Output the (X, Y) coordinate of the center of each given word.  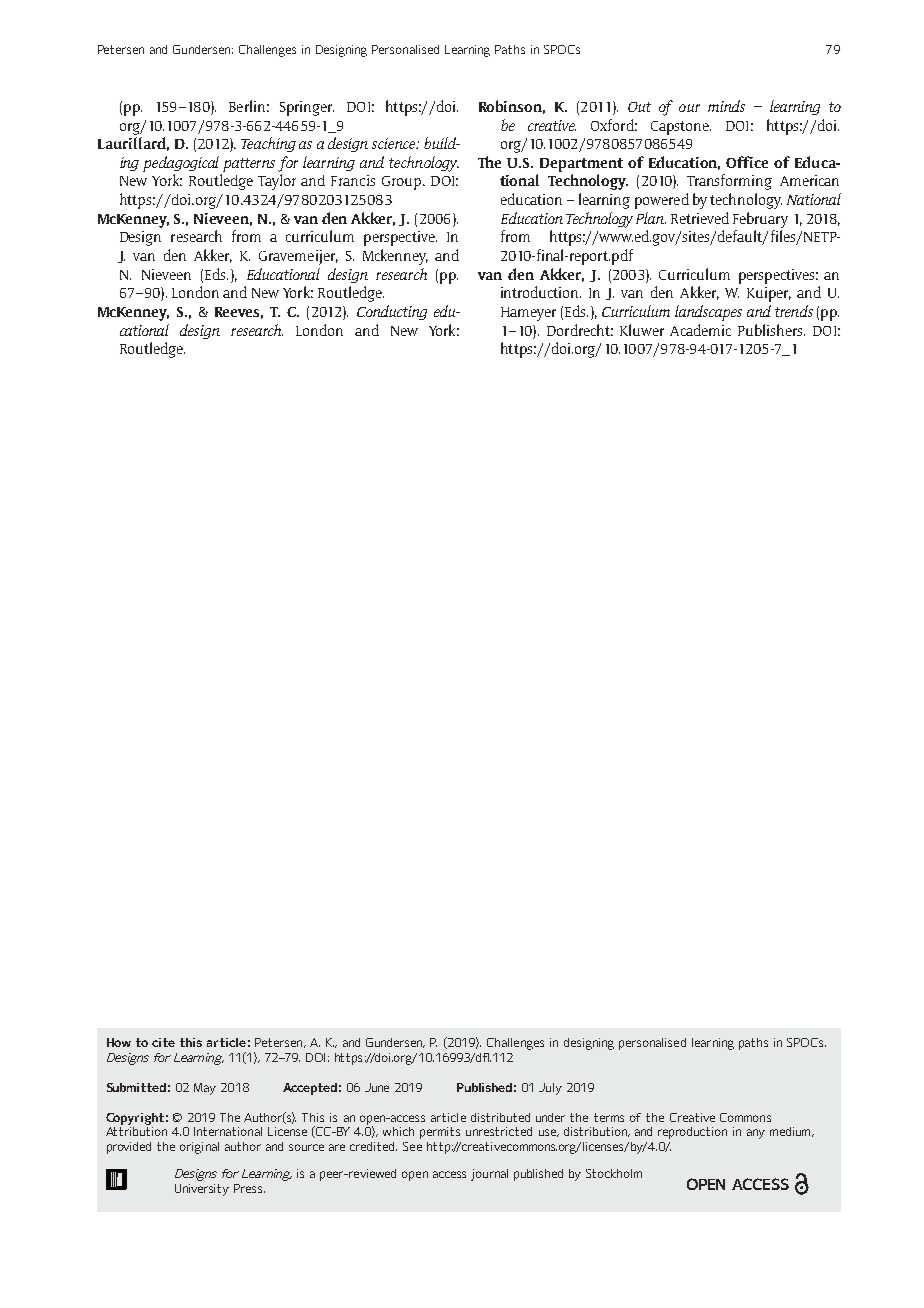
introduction (541, 292)
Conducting (392, 312)
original (199, 1148)
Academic (700, 330)
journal (489, 1175)
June (377, 1087)
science (395, 143)
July (550, 1089)
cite (163, 1042)
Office (747, 162)
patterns (249, 165)
